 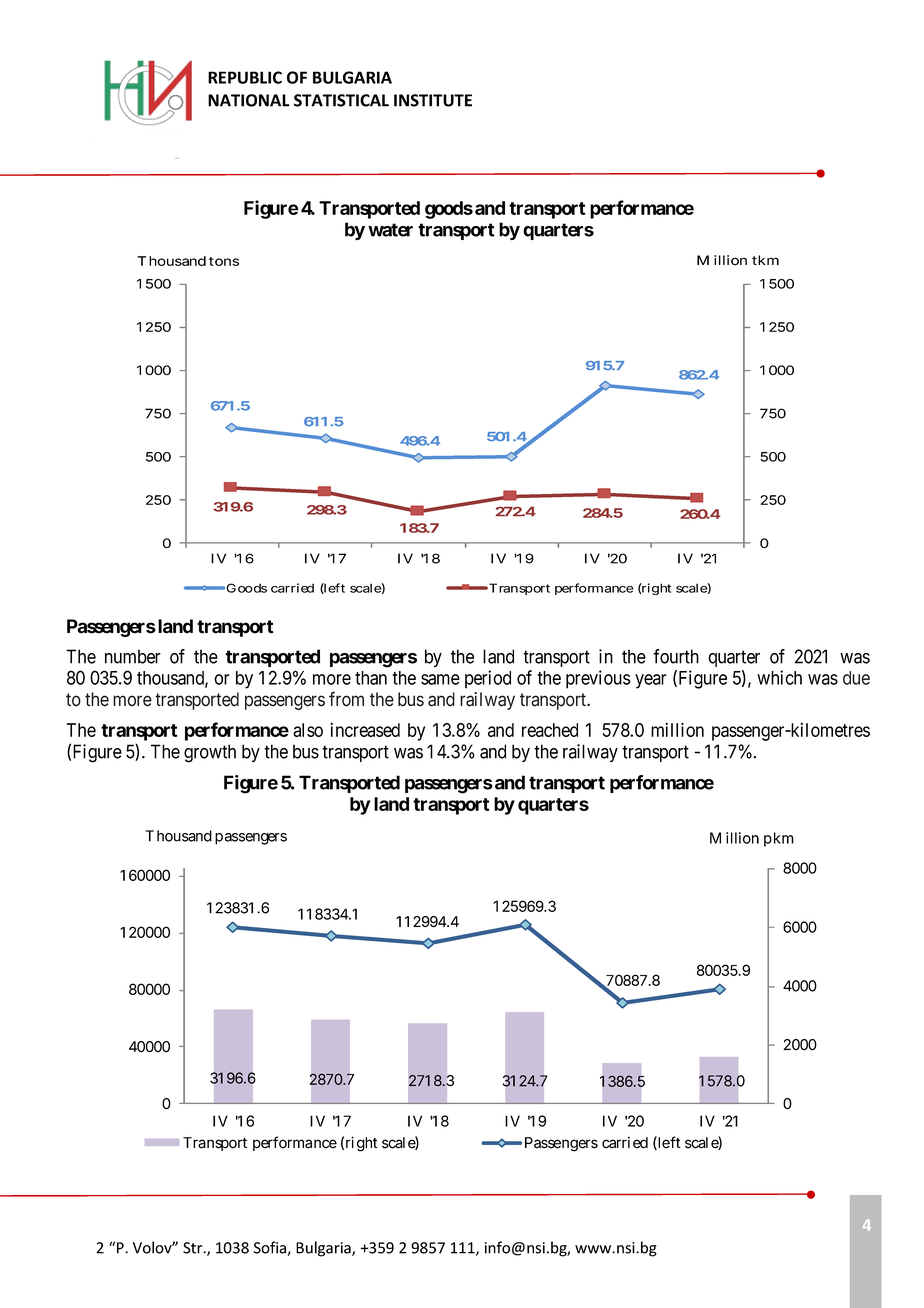 What do you see at coordinates (550, 730) in the document?
I see `reached` at bounding box center [550, 730].
